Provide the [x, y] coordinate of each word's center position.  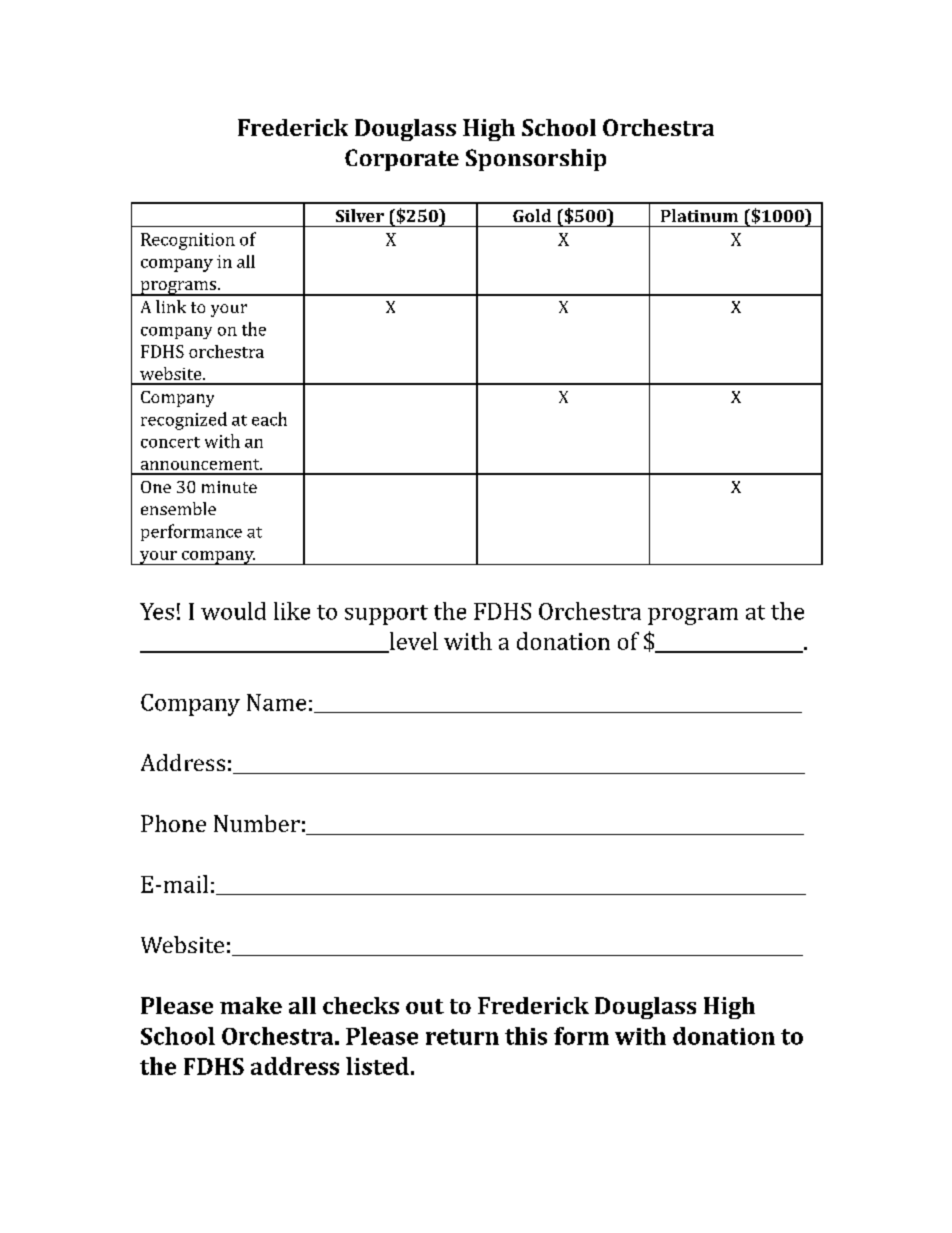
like [292, 611]
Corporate [402, 160]
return [462, 1037]
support [386, 615]
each [269, 419]
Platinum [699, 215]
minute [229, 487]
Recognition [188, 241]
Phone [173, 823]
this [526, 1036]
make [251, 1005]
